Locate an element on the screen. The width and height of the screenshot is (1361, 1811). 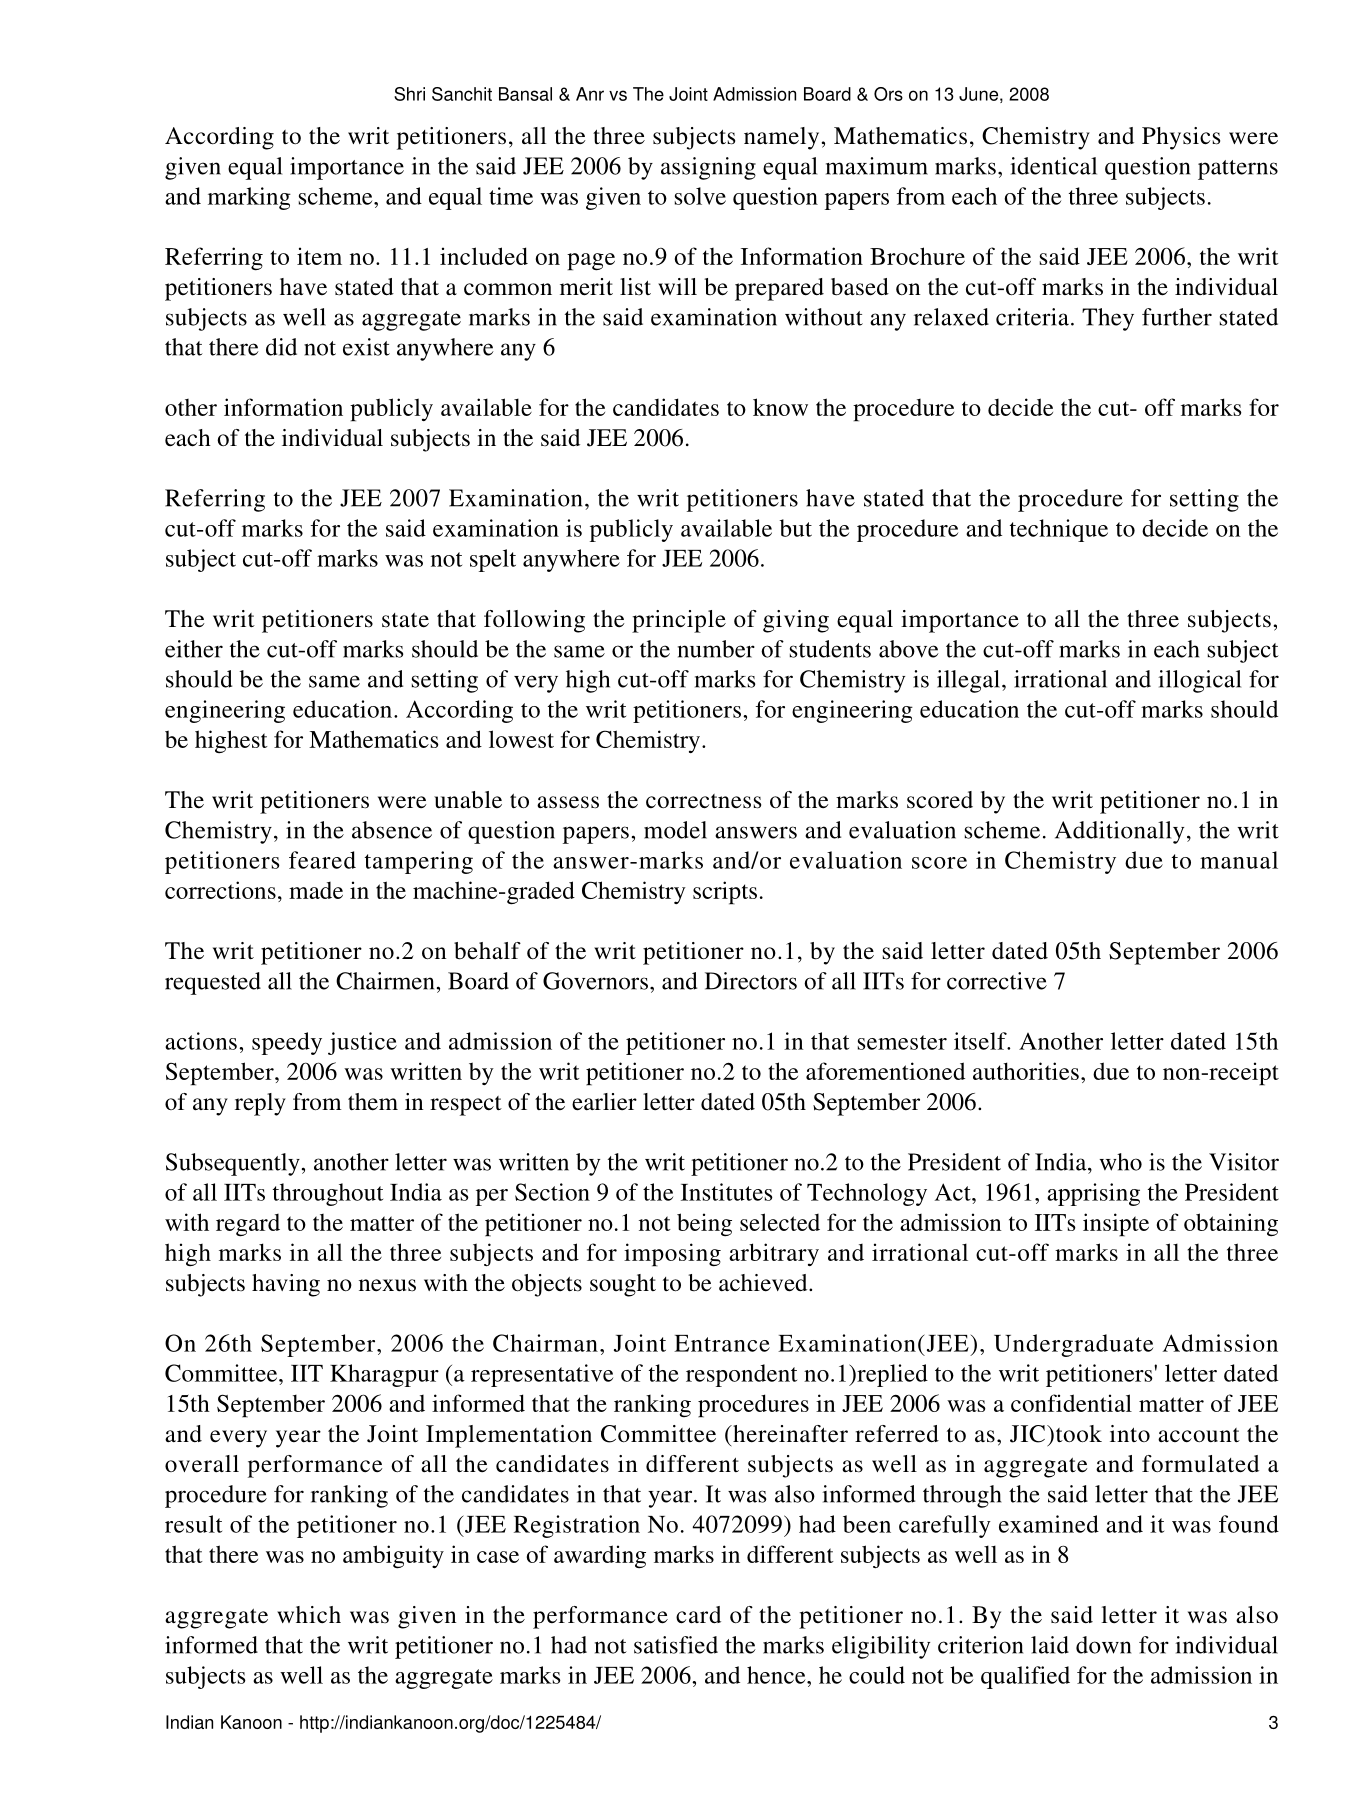
which is located at coordinates (309, 1614).
